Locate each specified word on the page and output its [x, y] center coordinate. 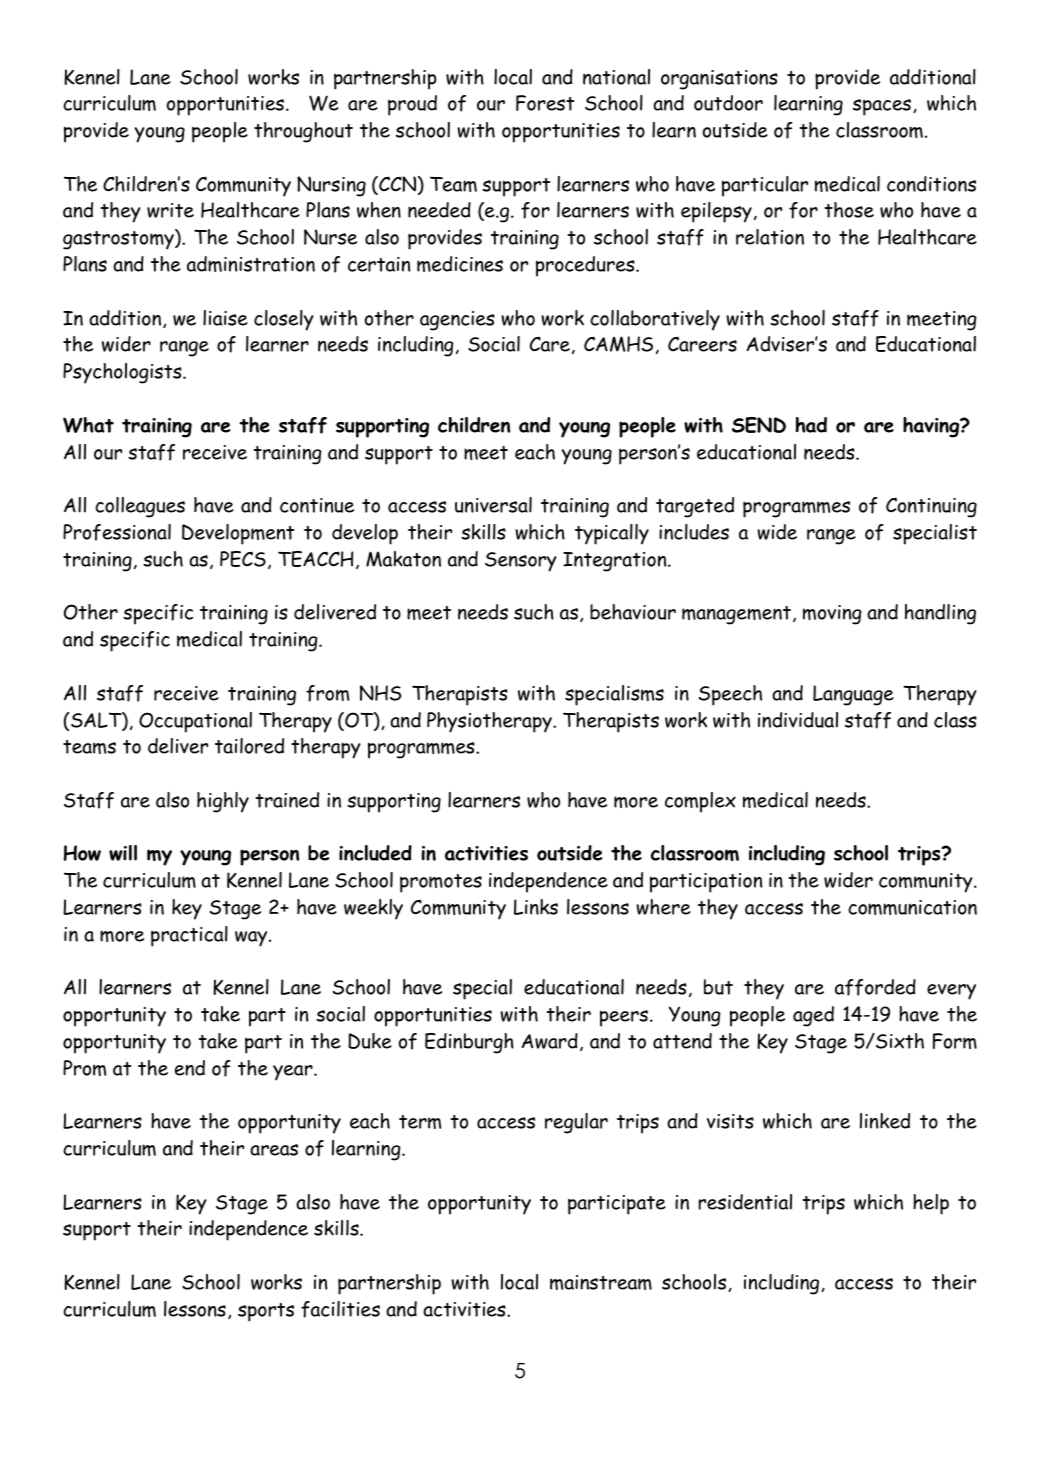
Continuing [931, 507]
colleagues [140, 507]
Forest [545, 103]
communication [912, 907]
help [931, 1204]
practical [189, 936]
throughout [303, 132]
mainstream [601, 1282]
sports [266, 1312]
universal [493, 505]
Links [536, 907]
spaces [883, 107]
